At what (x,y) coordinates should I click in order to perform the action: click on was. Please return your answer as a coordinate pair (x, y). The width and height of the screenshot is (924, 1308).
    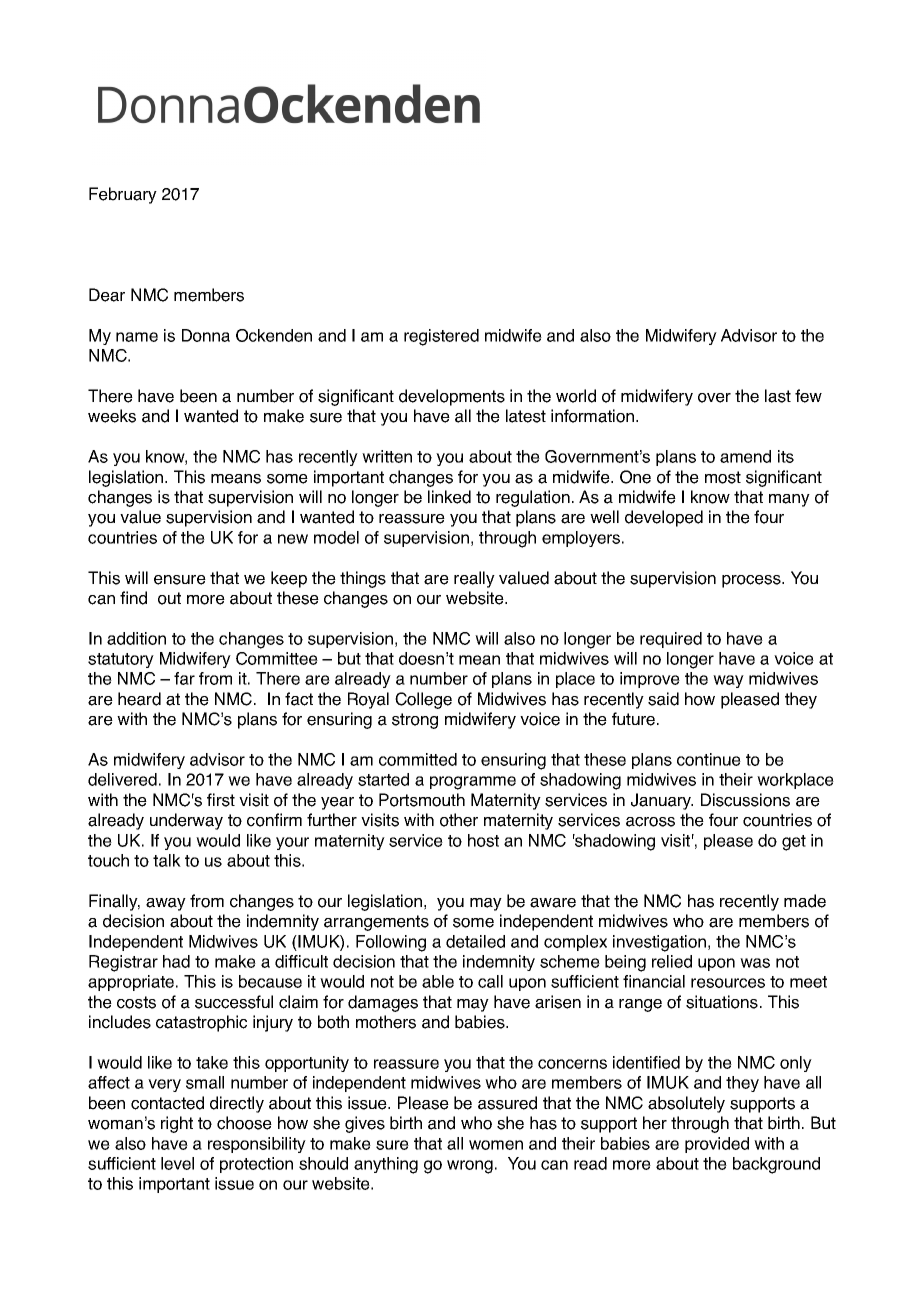
    Looking at the image, I should click on (755, 963).
